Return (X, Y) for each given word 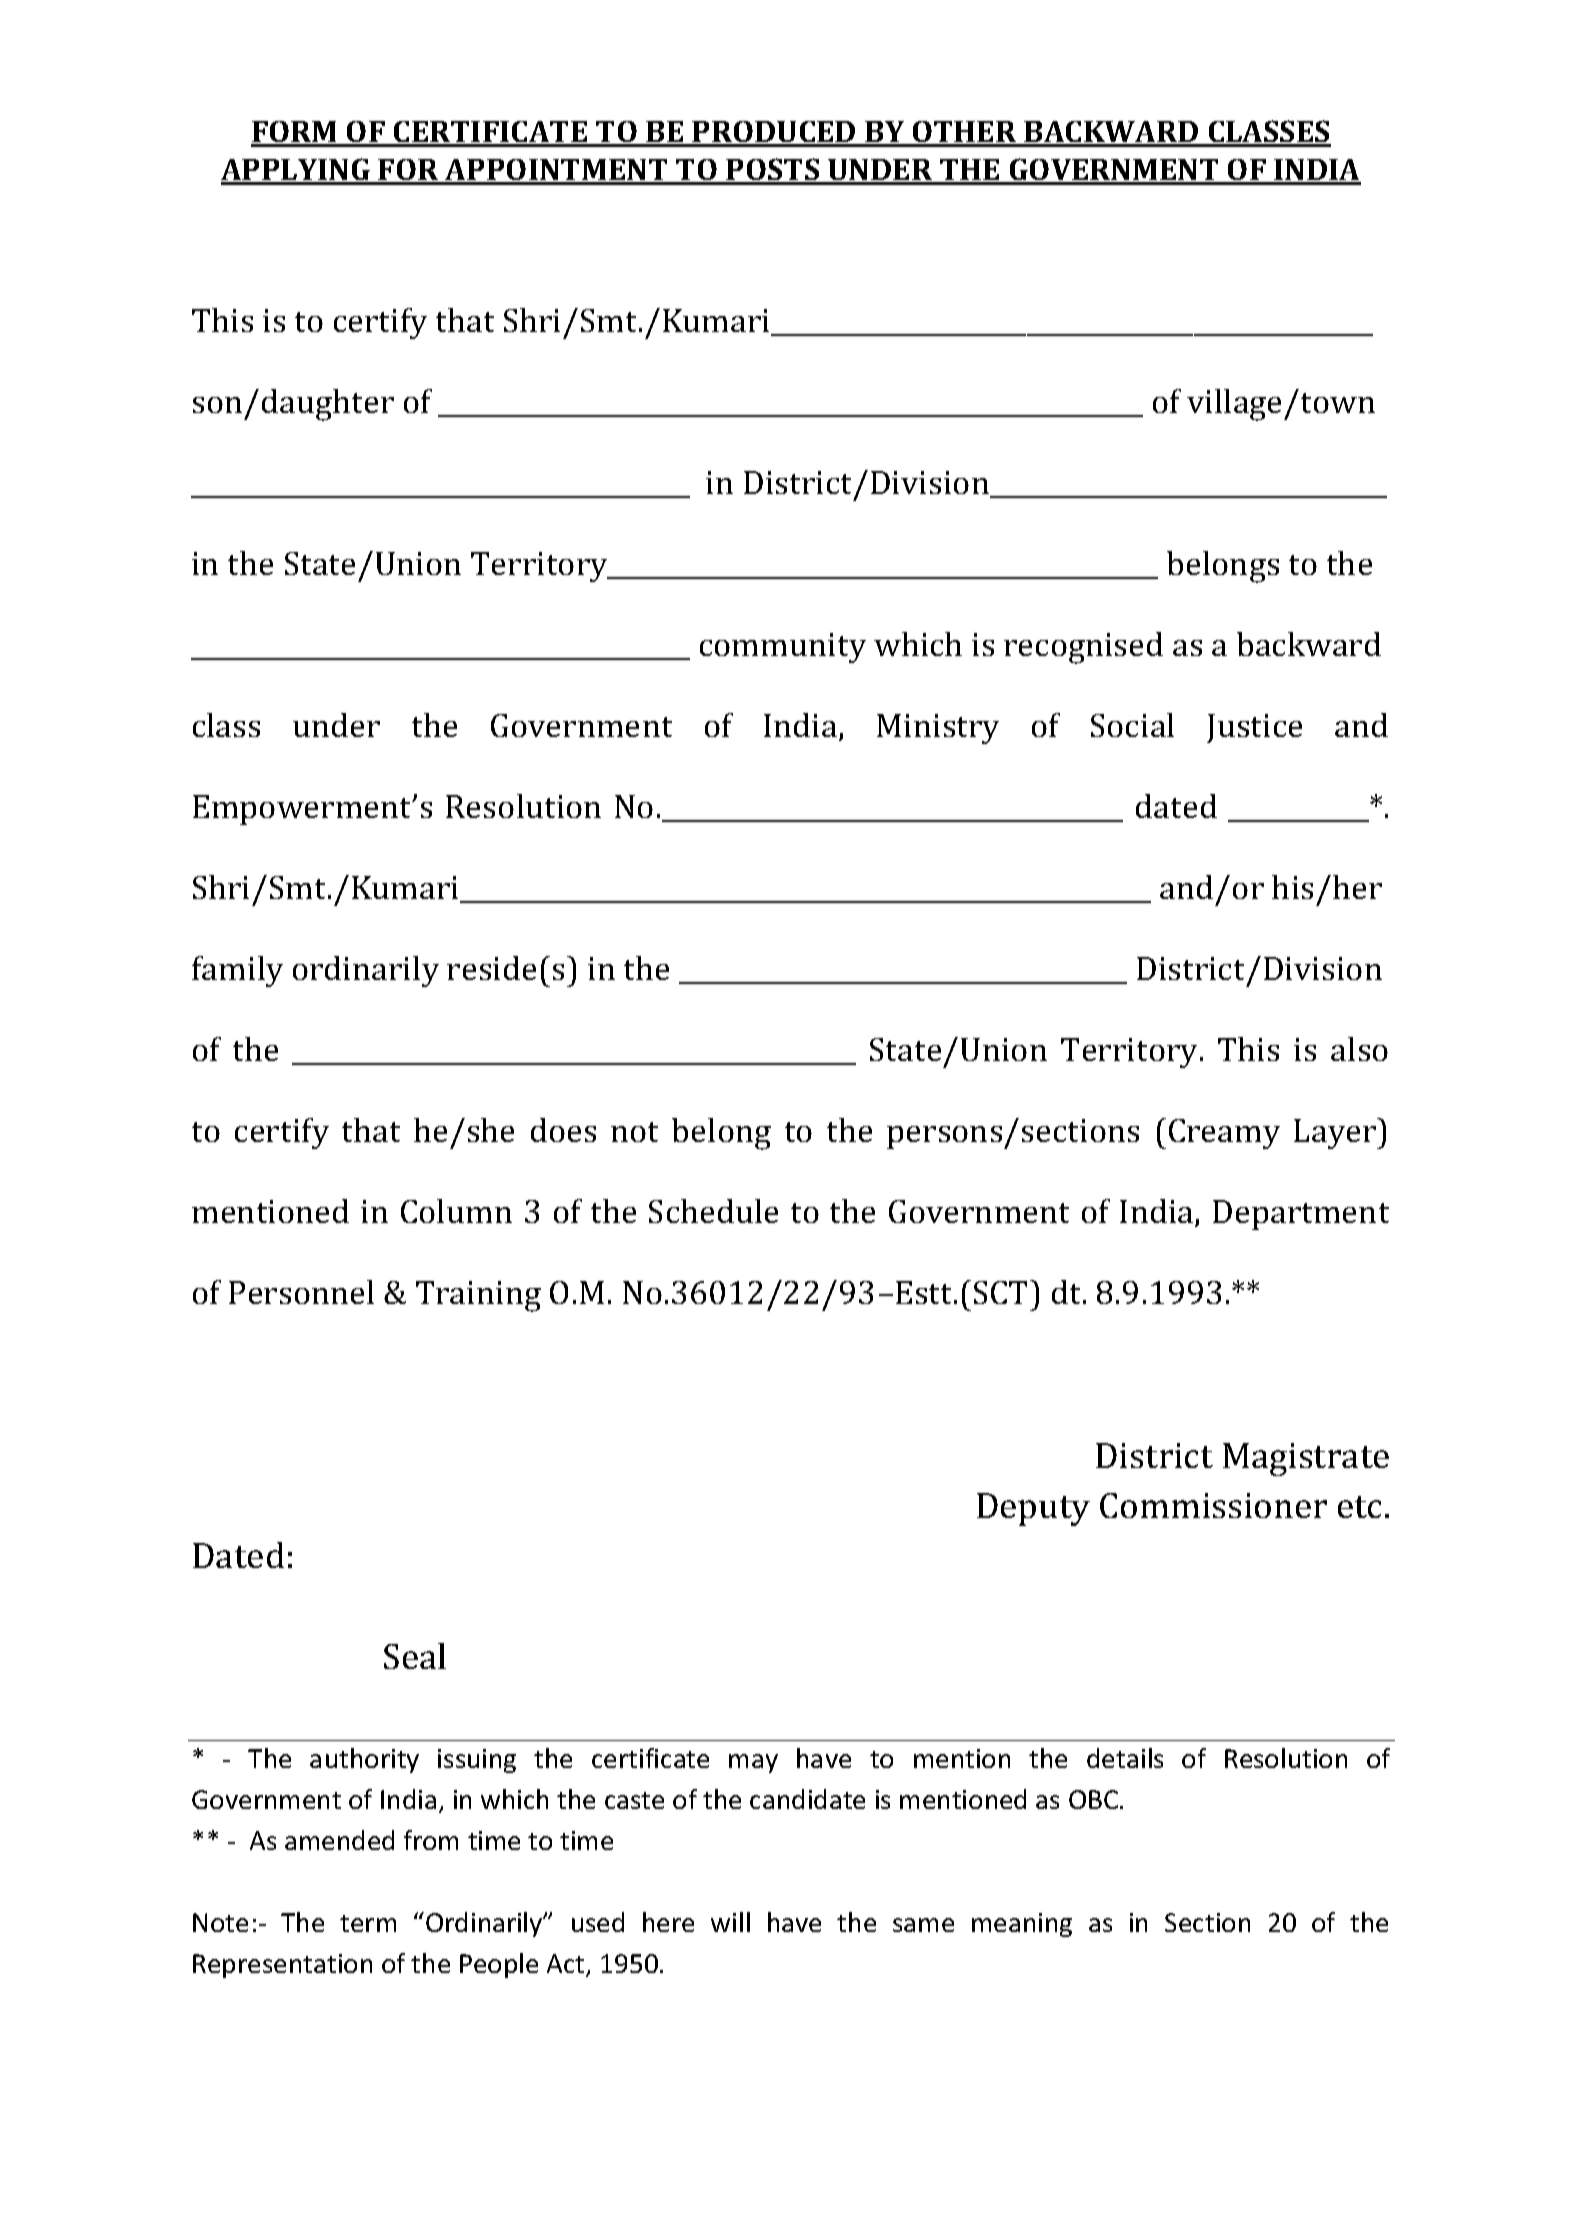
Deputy (1033, 1509)
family (237, 971)
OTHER (964, 133)
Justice (1254, 728)
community (783, 648)
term (368, 1923)
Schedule (713, 1211)
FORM (295, 133)
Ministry (938, 729)
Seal (415, 1656)
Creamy (1224, 1134)
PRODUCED (774, 133)
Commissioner (1213, 1505)
